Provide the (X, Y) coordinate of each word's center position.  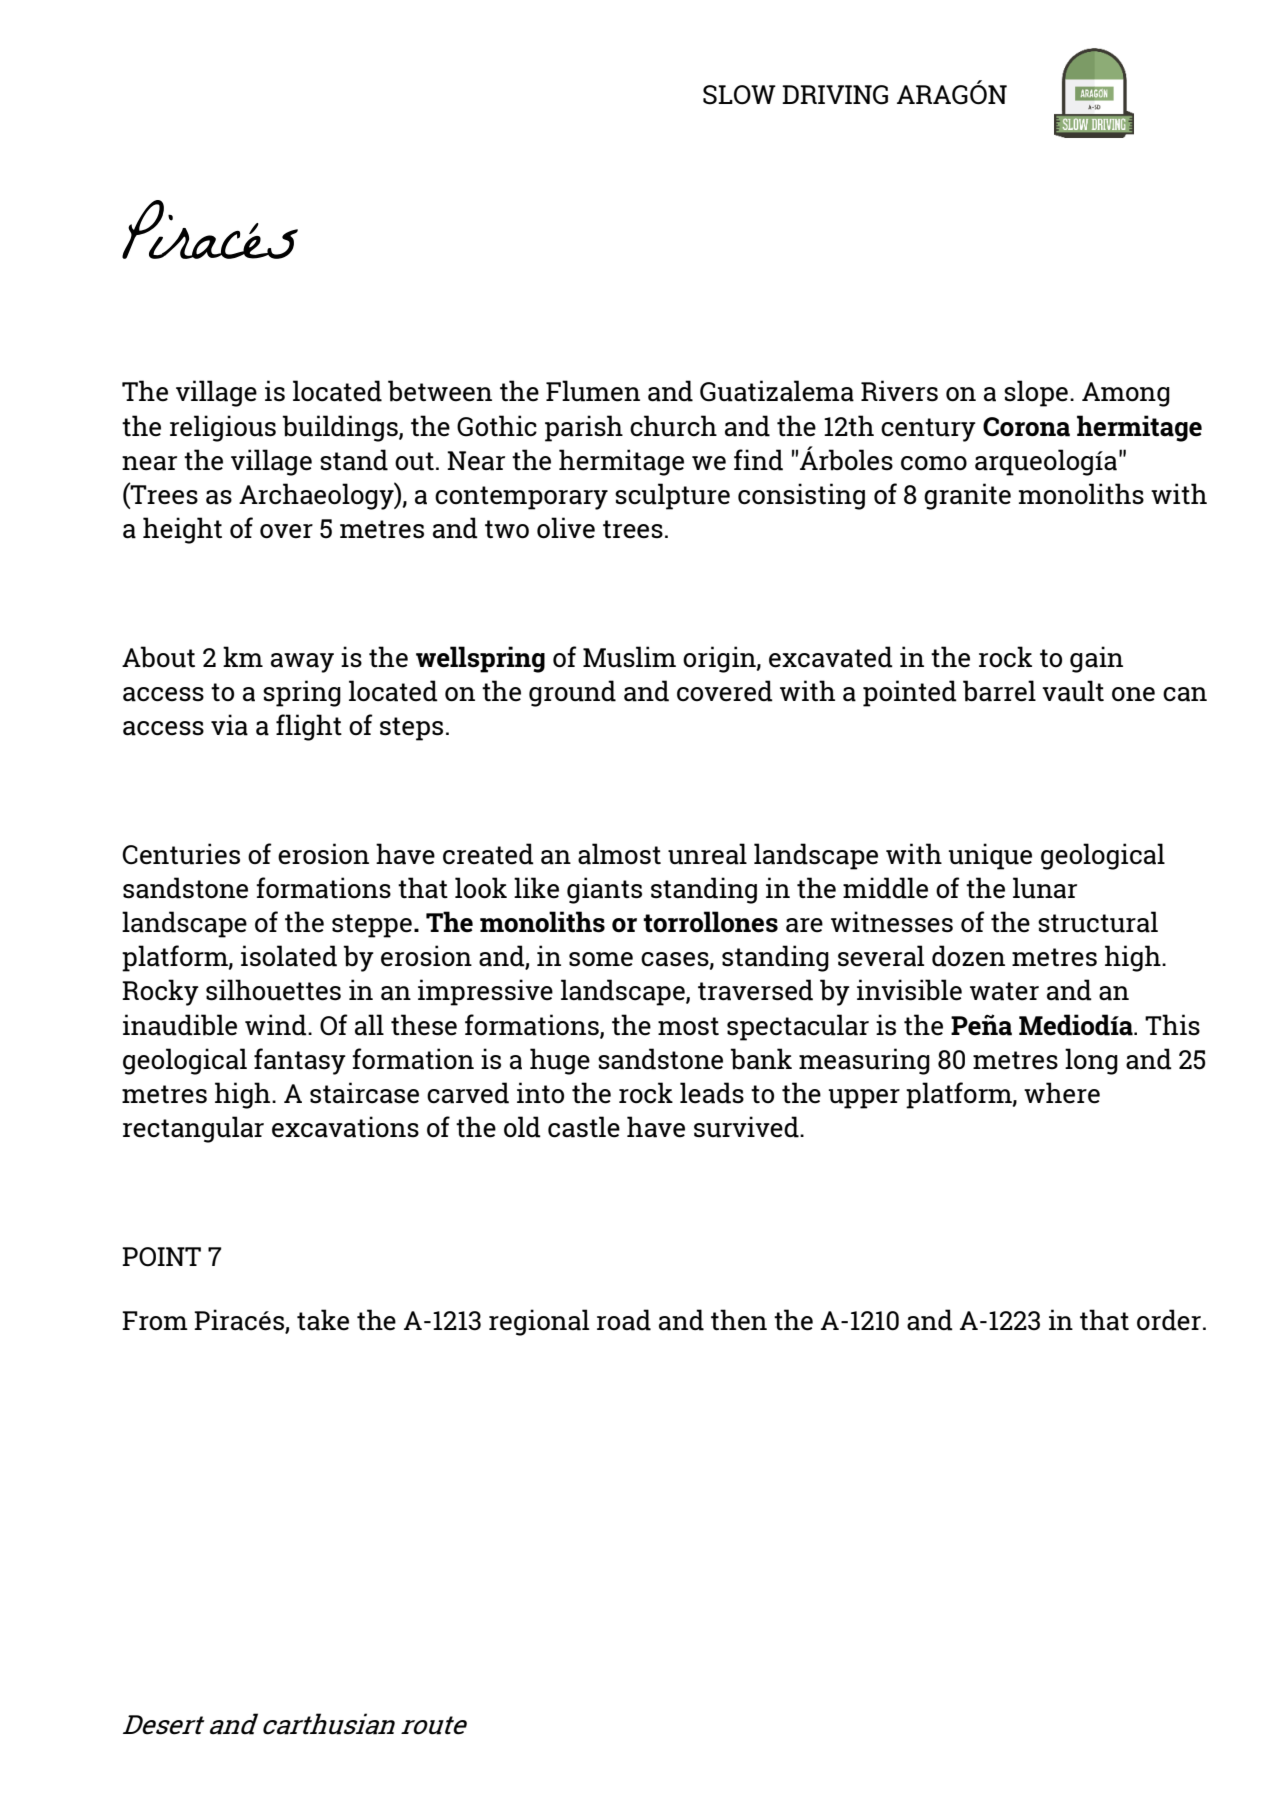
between (440, 391)
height (182, 530)
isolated (289, 956)
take (323, 1320)
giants (604, 890)
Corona (1026, 427)
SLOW (739, 95)
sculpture (672, 496)
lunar (1045, 888)
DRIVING (835, 95)
